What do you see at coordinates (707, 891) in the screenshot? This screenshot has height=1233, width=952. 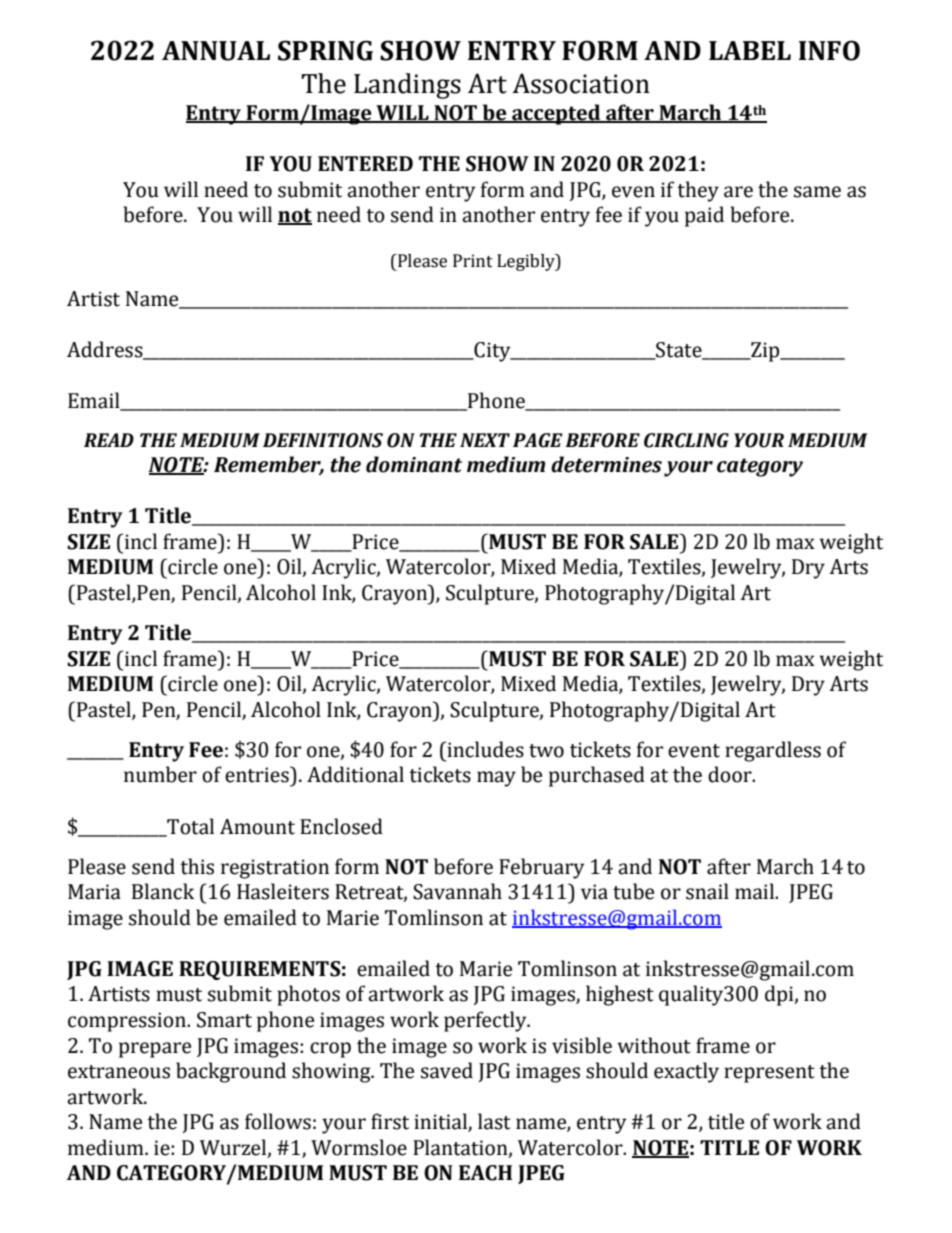 I see `snail` at bounding box center [707, 891].
